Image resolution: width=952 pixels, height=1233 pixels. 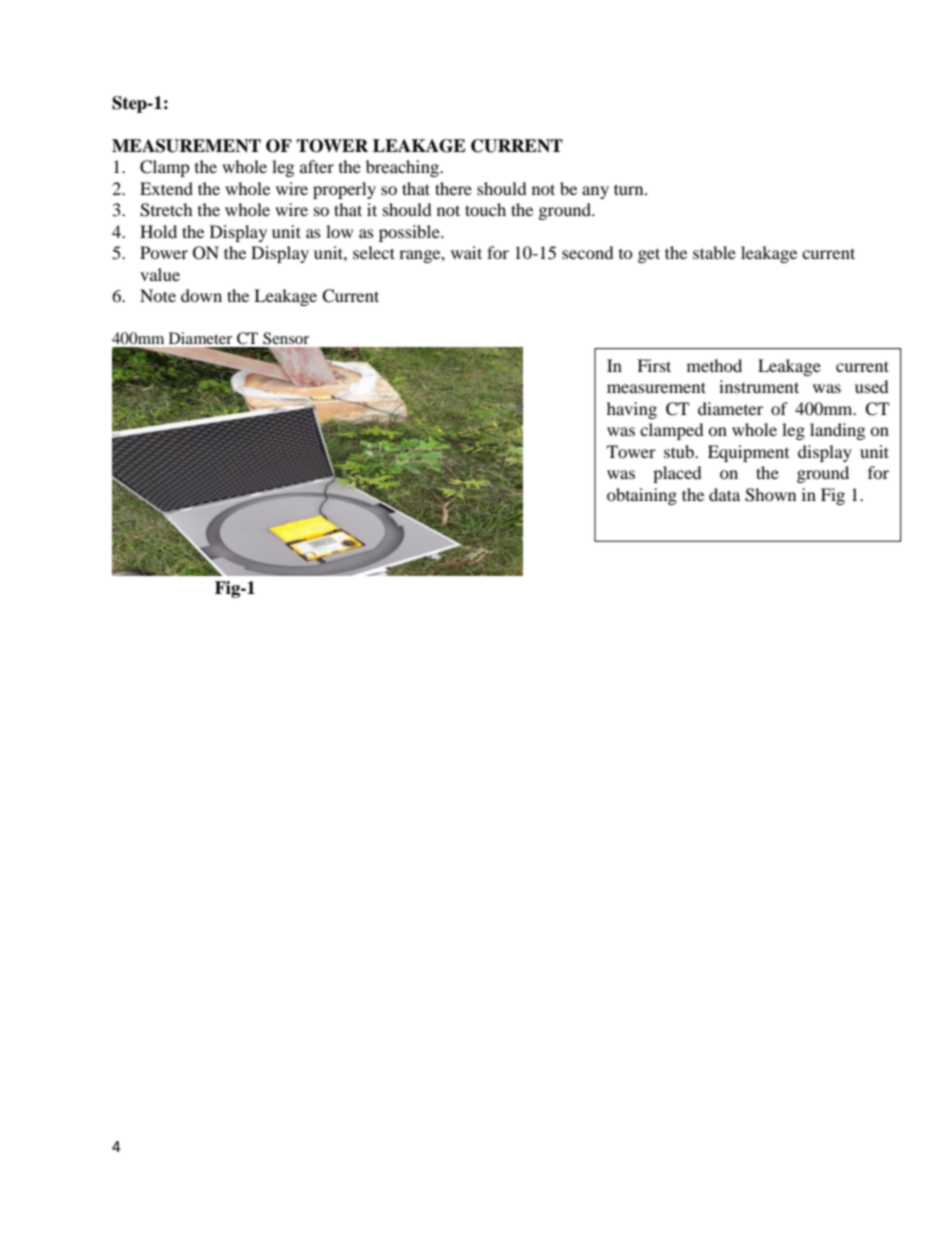 I want to click on stable, so click(x=714, y=252).
